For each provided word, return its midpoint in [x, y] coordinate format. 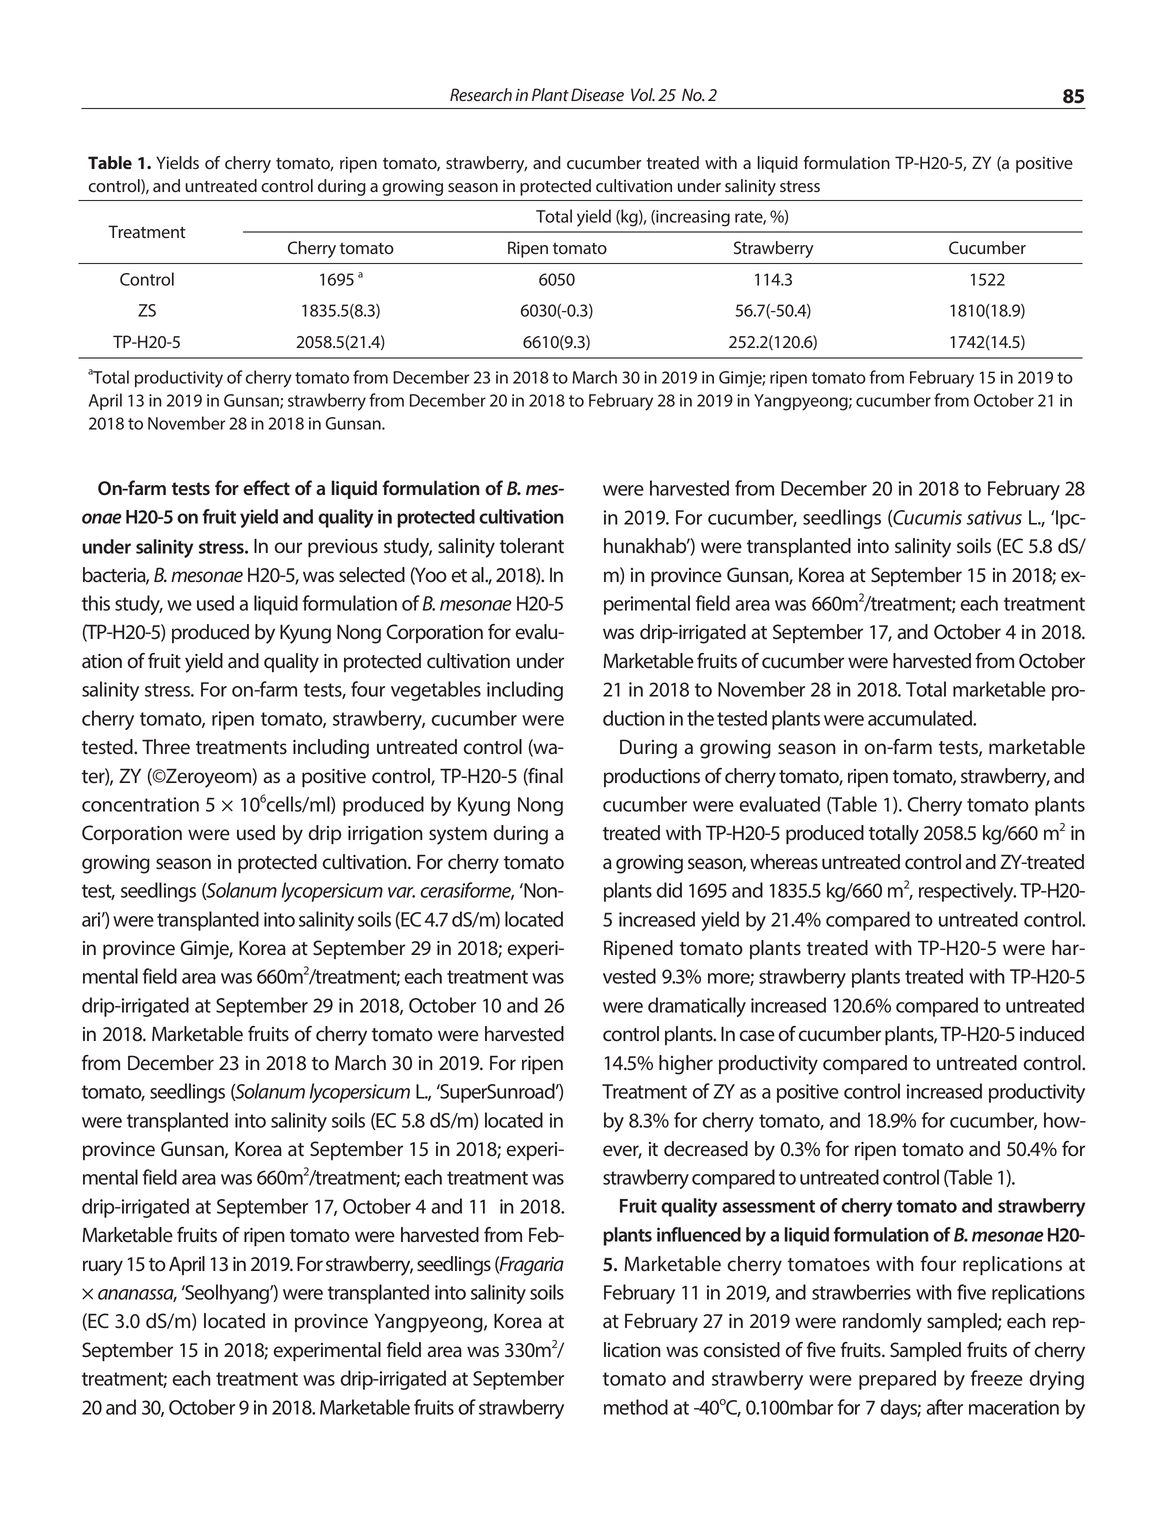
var [401, 892]
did [669, 890]
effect [266, 487]
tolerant [532, 546]
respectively [967, 892]
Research [481, 94]
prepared [897, 1380]
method [636, 1407]
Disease [597, 94]
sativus [994, 517]
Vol [643, 94]
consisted [742, 1350]
